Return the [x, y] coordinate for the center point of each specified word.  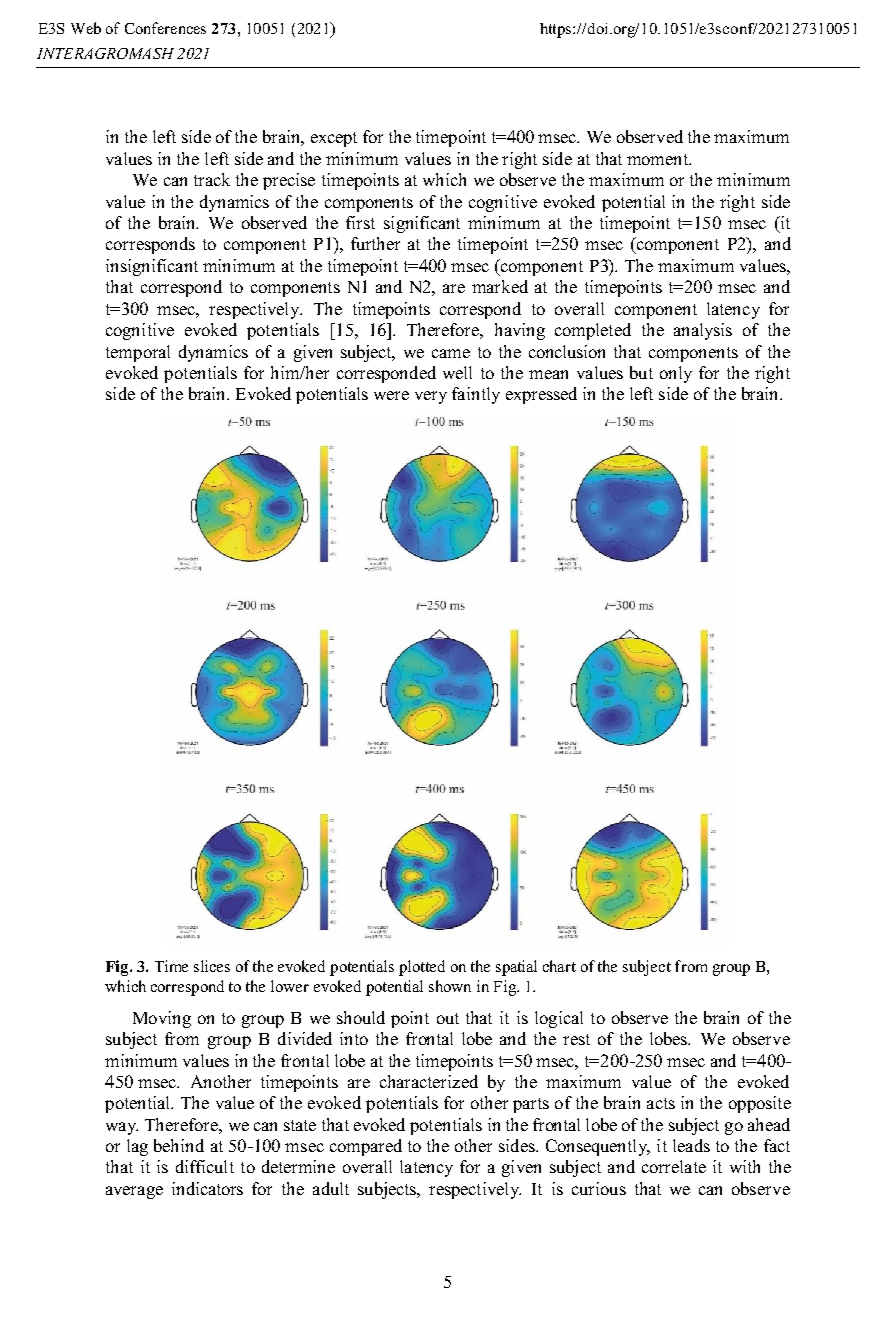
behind [179, 1145]
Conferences [165, 28]
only [676, 374]
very [431, 397]
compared [366, 1147]
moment [659, 159]
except [334, 139]
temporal [138, 353]
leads [691, 1145]
